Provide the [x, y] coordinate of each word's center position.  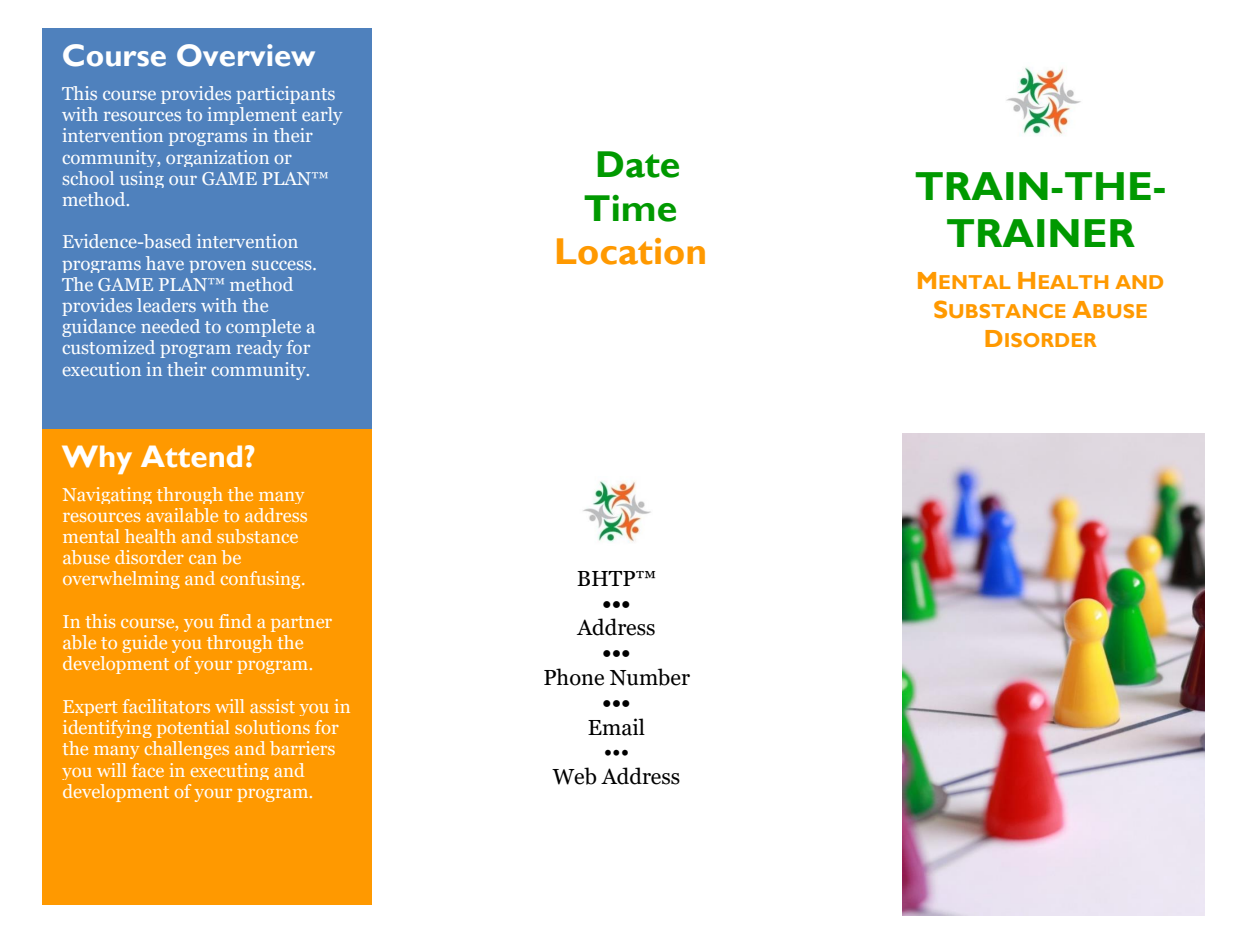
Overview [246, 55]
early [322, 116]
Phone [574, 677]
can [203, 559]
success [283, 265]
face [148, 770]
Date [638, 164]
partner [301, 624]
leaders [166, 305]
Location [631, 251]
